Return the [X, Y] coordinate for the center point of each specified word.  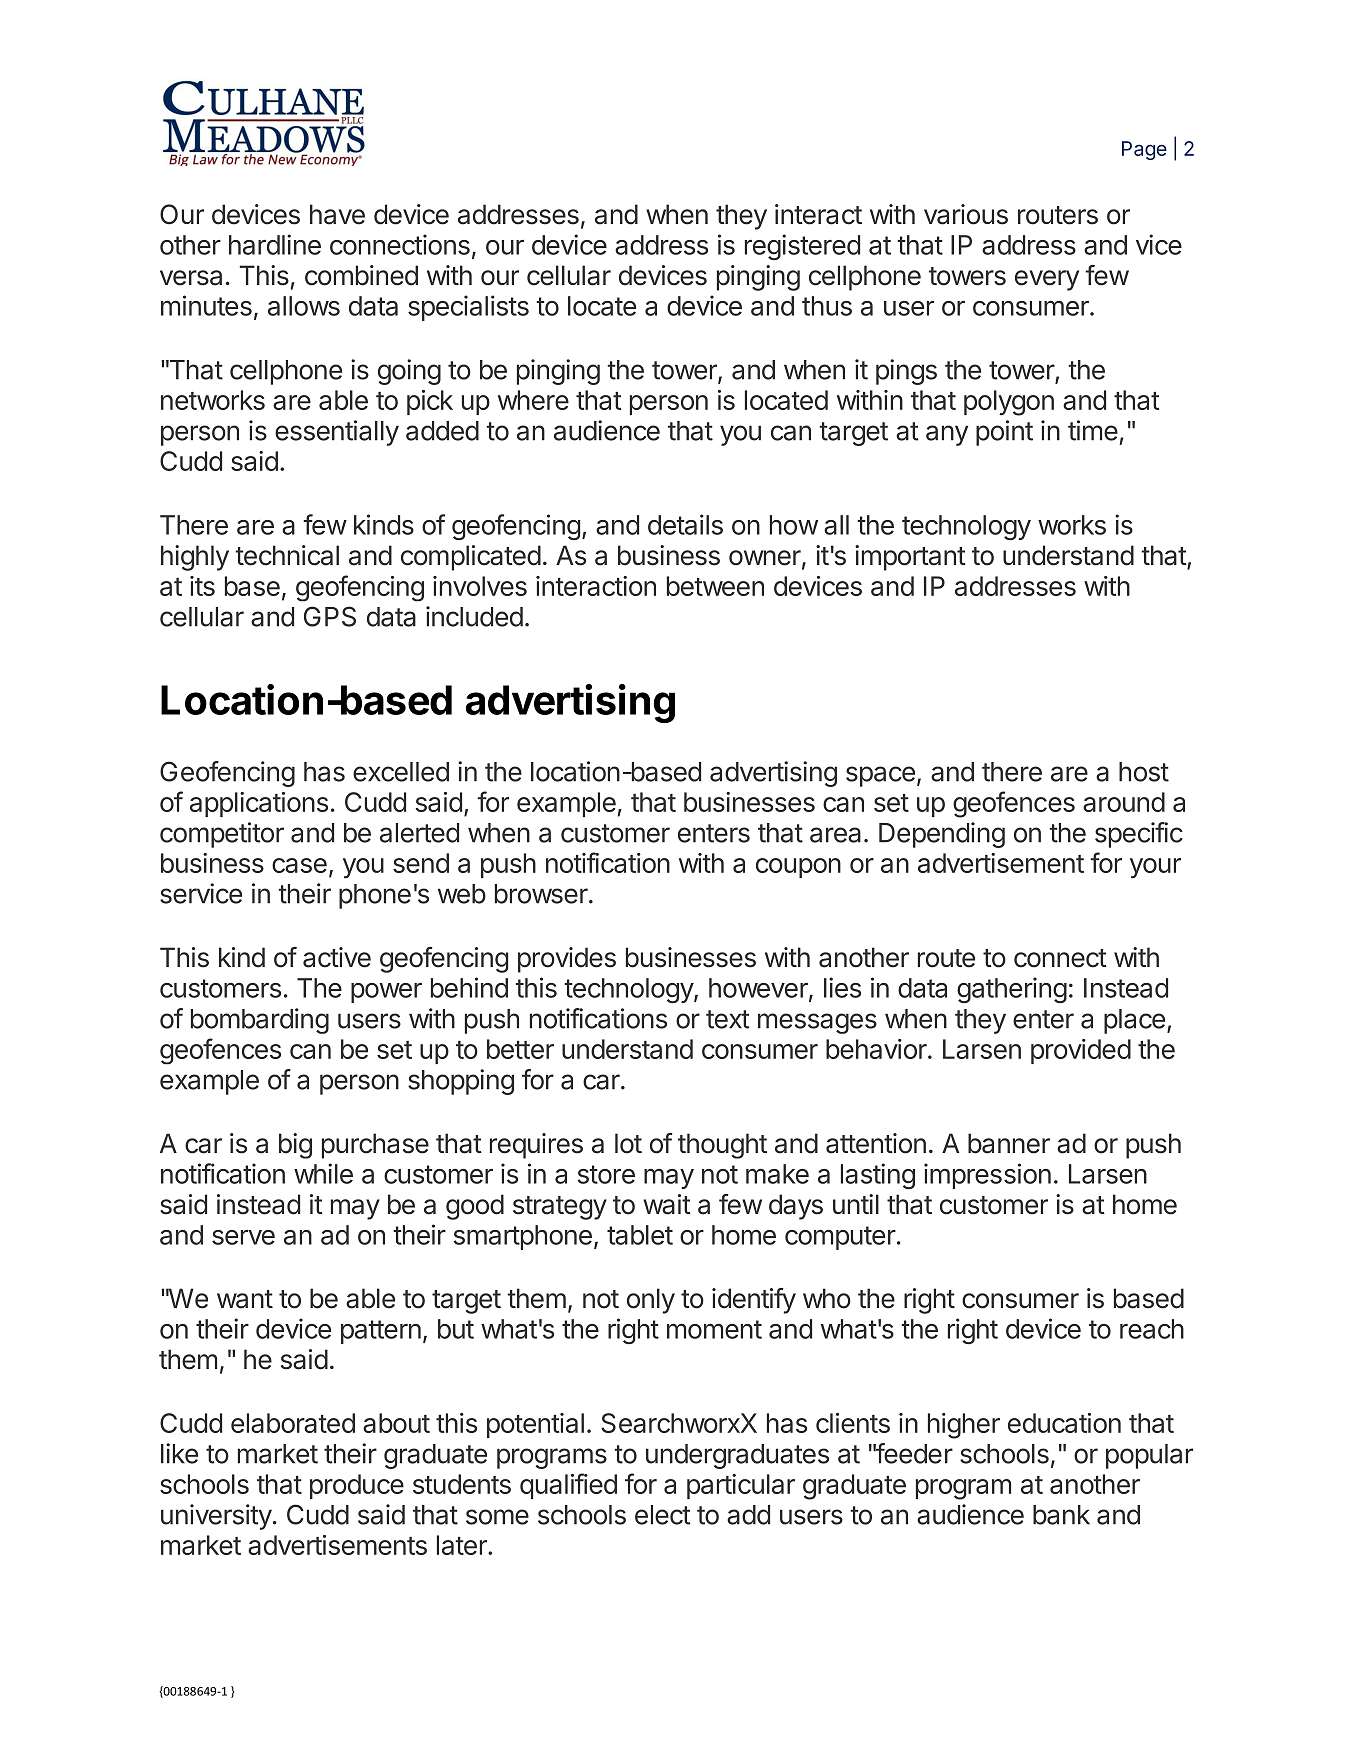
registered [802, 247]
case [299, 865]
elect [662, 1515]
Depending [942, 835]
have [337, 214]
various [966, 214]
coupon [798, 868]
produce [357, 1486]
